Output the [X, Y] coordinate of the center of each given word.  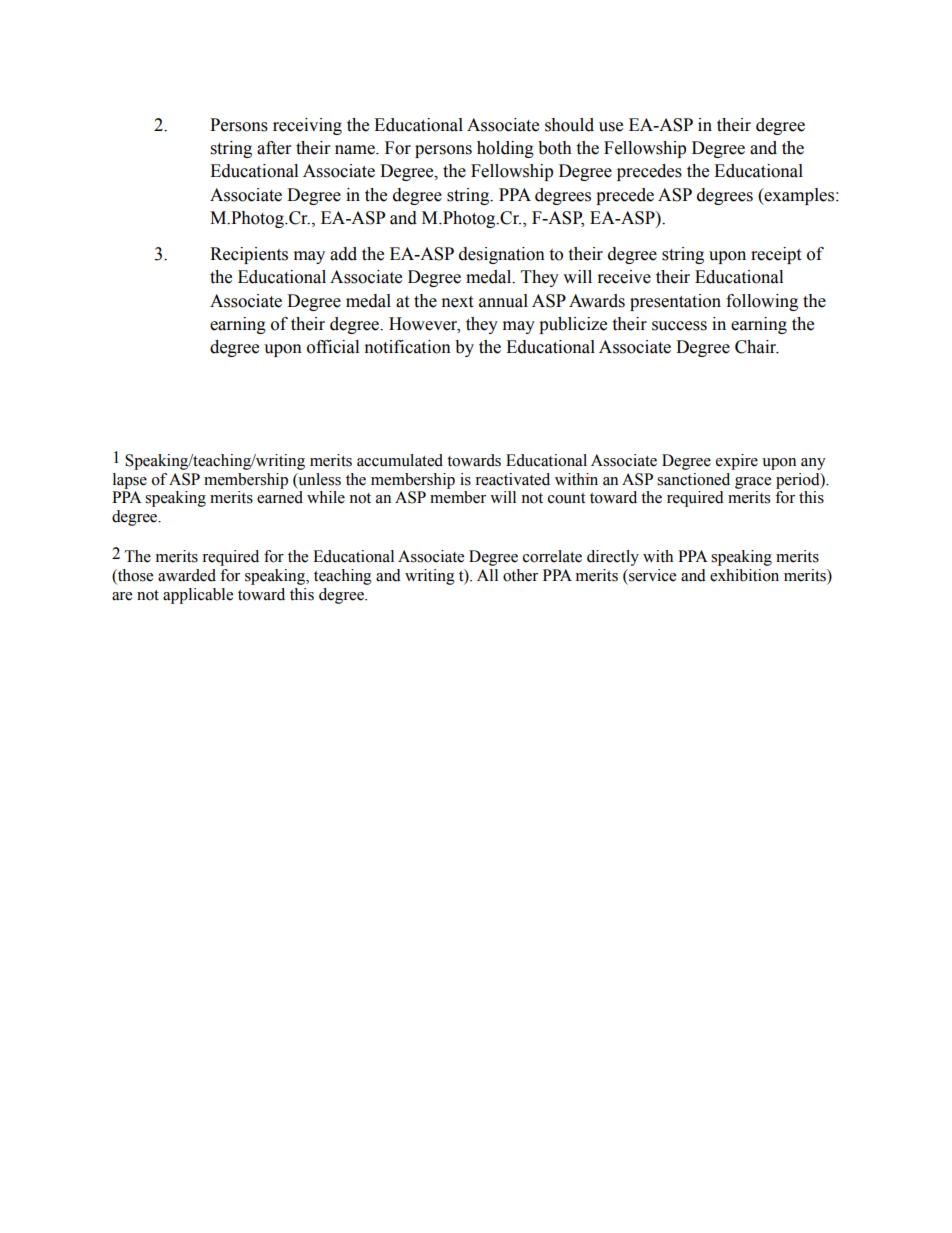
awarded [187, 575]
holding [505, 149]
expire [737, 462]
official [333, 347]
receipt [776, 255]
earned [280, 497]
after [274, 148]
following [762, 302]
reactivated [512, 479]
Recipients [249, 255]
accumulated [400, 460]
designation [502, 255]
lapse [130, 481]
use [611, 127]
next [457, 302]
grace [753, 483]
